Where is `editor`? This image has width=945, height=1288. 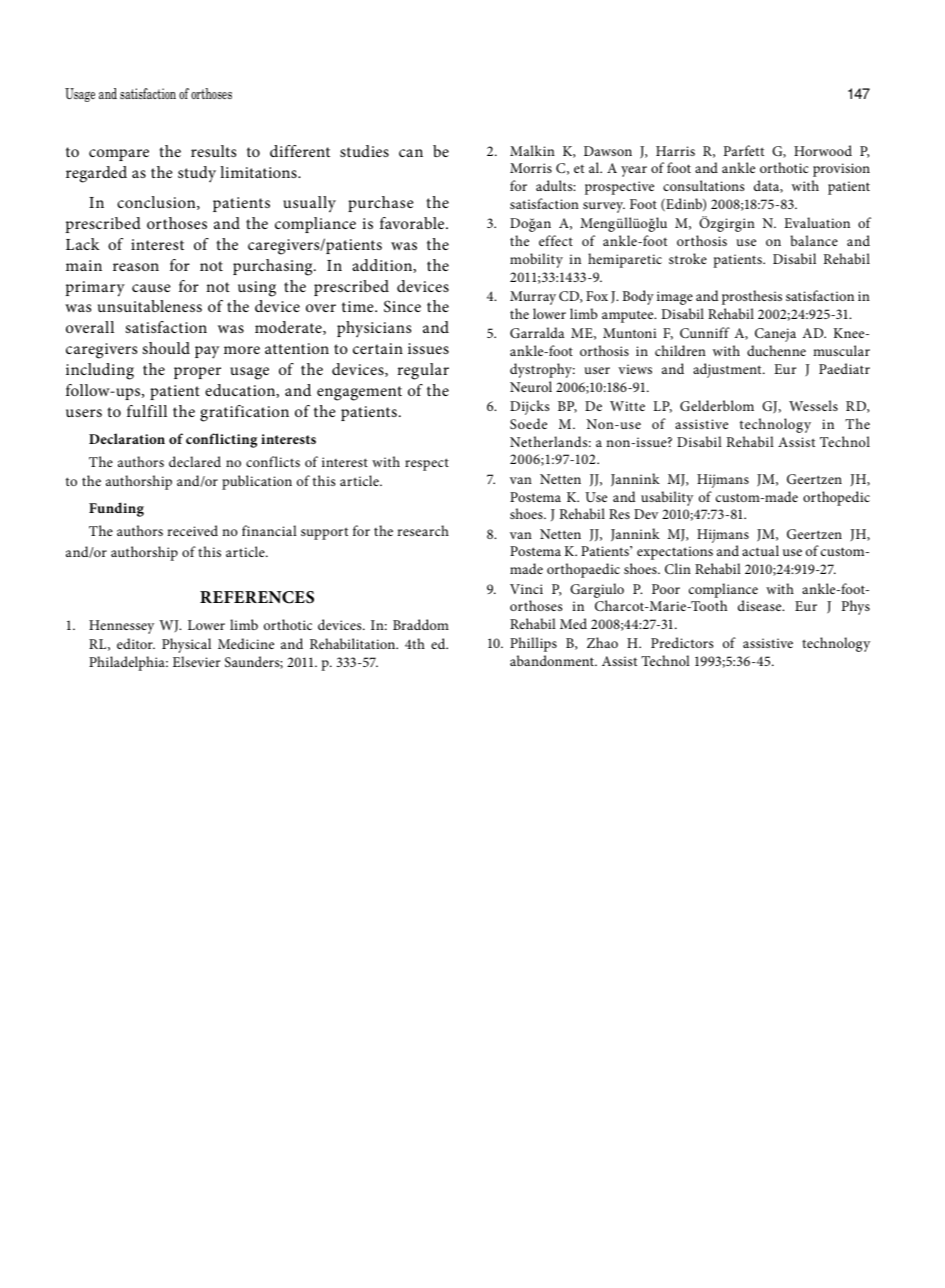 editor is located at coordinates (136, 643).
